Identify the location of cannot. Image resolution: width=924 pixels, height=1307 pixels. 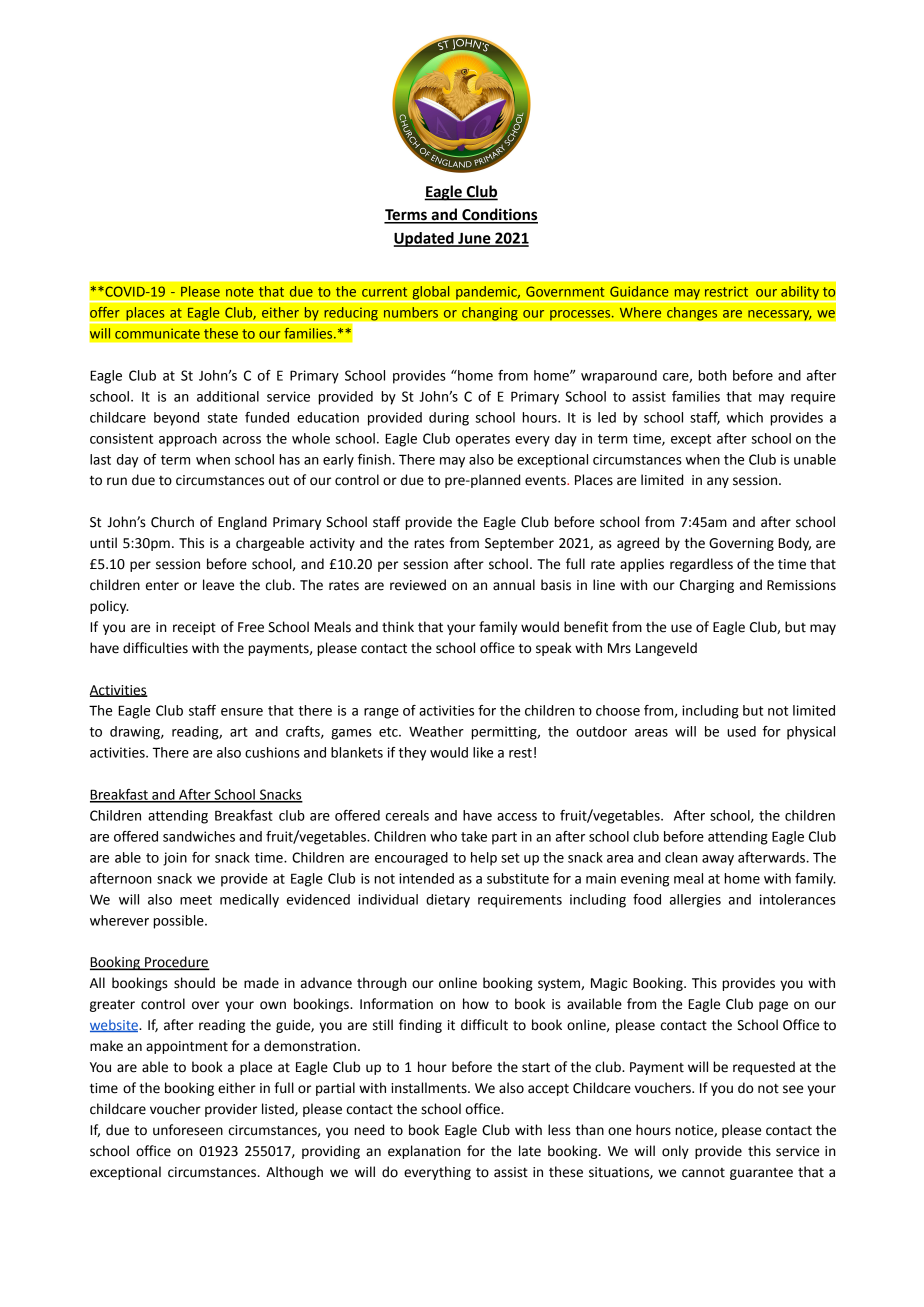
(703, 1173).
